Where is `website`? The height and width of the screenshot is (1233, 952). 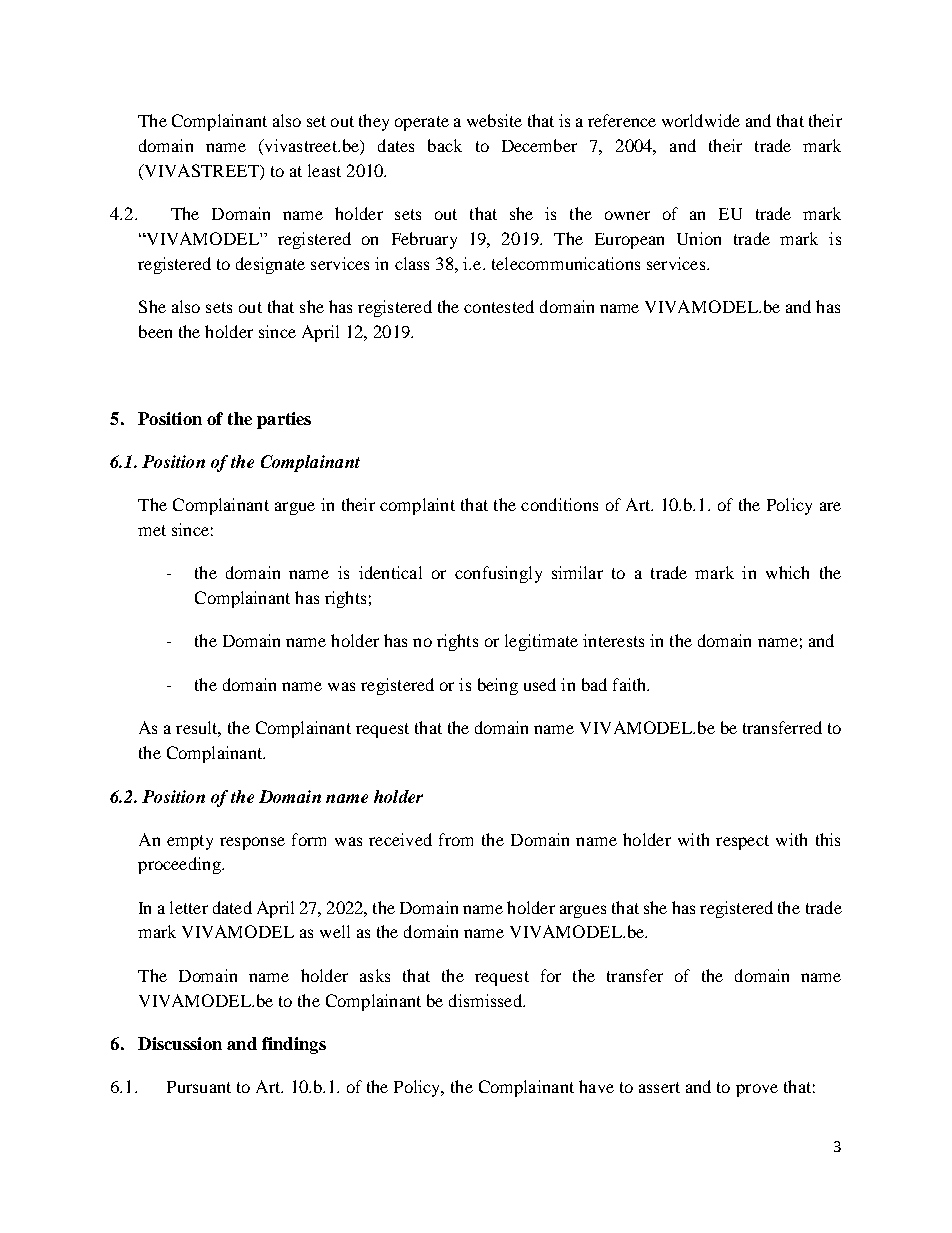
website is located at coordinates (494, 120).
